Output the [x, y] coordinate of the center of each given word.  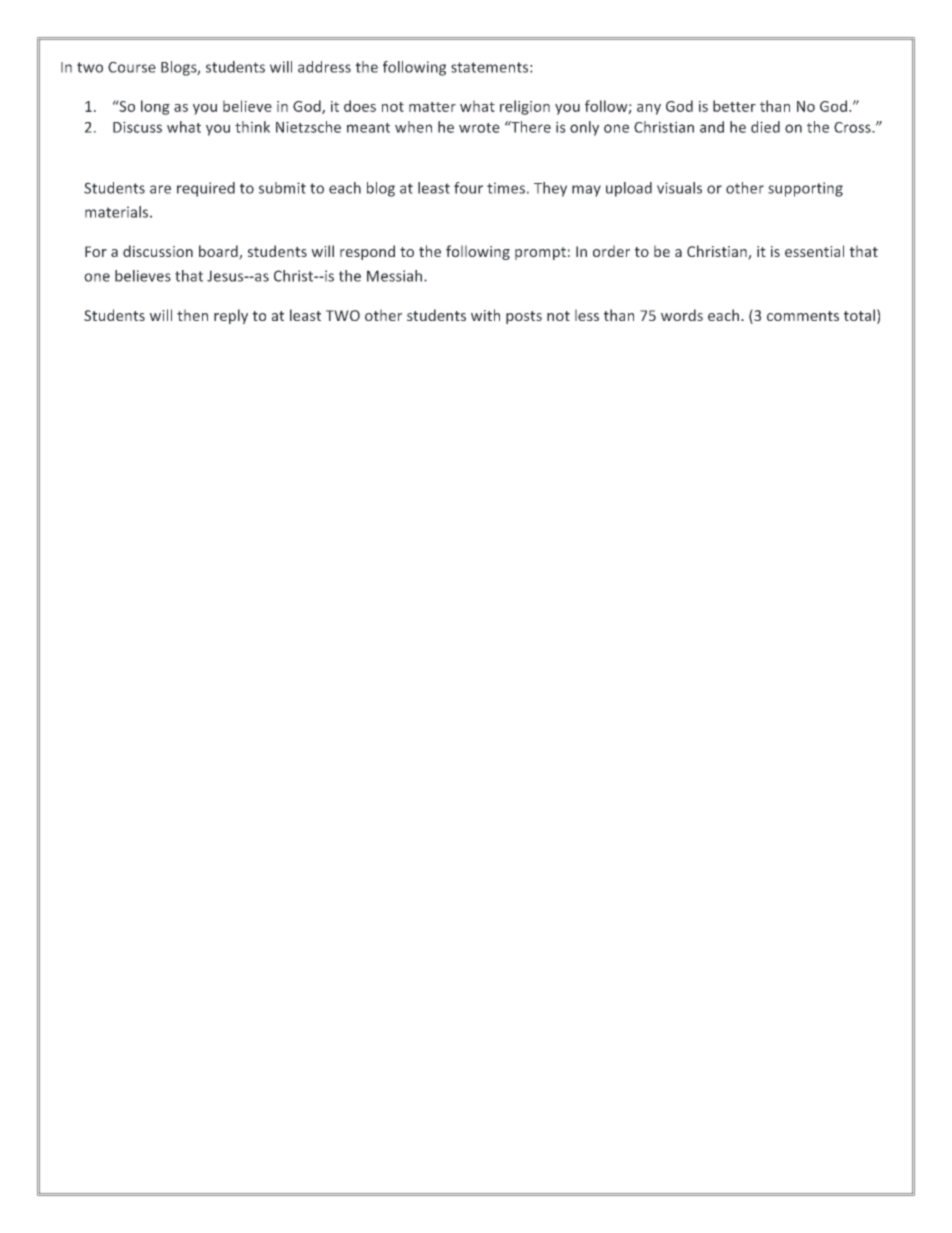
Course [132, 67]
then [192, 315]
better [734, 106]
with [485, 315]
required [206, 189]
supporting [805, 189]
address [324, 67]
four [468, 188]
